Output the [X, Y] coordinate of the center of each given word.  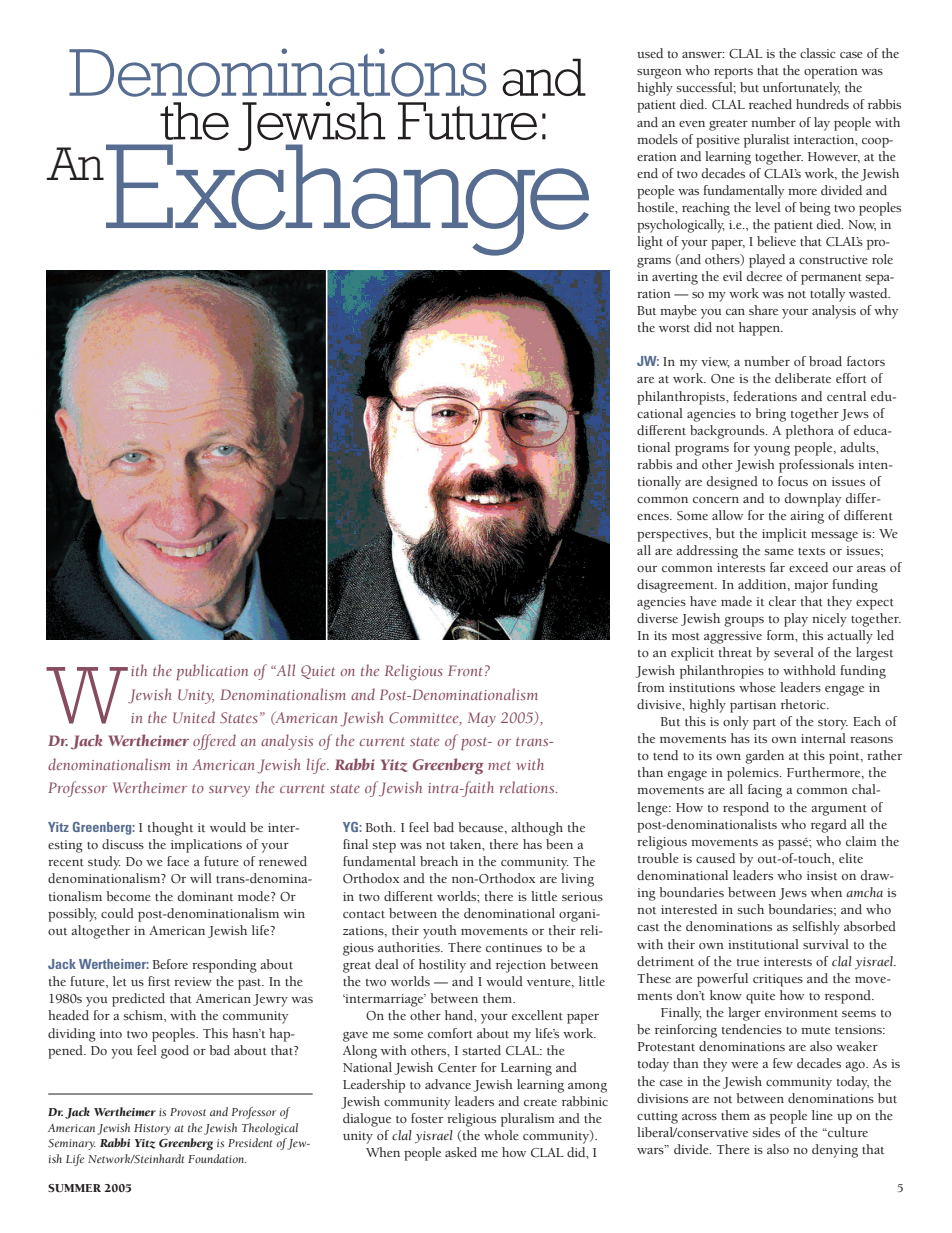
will [201, 878]
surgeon [659, 74]
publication [212, 672]
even [692, 124]
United [194, 717]
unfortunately [801, 89]
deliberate [803, 378]
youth [440, 932]
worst [674, 328]
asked [461, 1152]
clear [782, 601]
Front [465, 670]
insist [822, 875]
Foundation [217, 1158]
